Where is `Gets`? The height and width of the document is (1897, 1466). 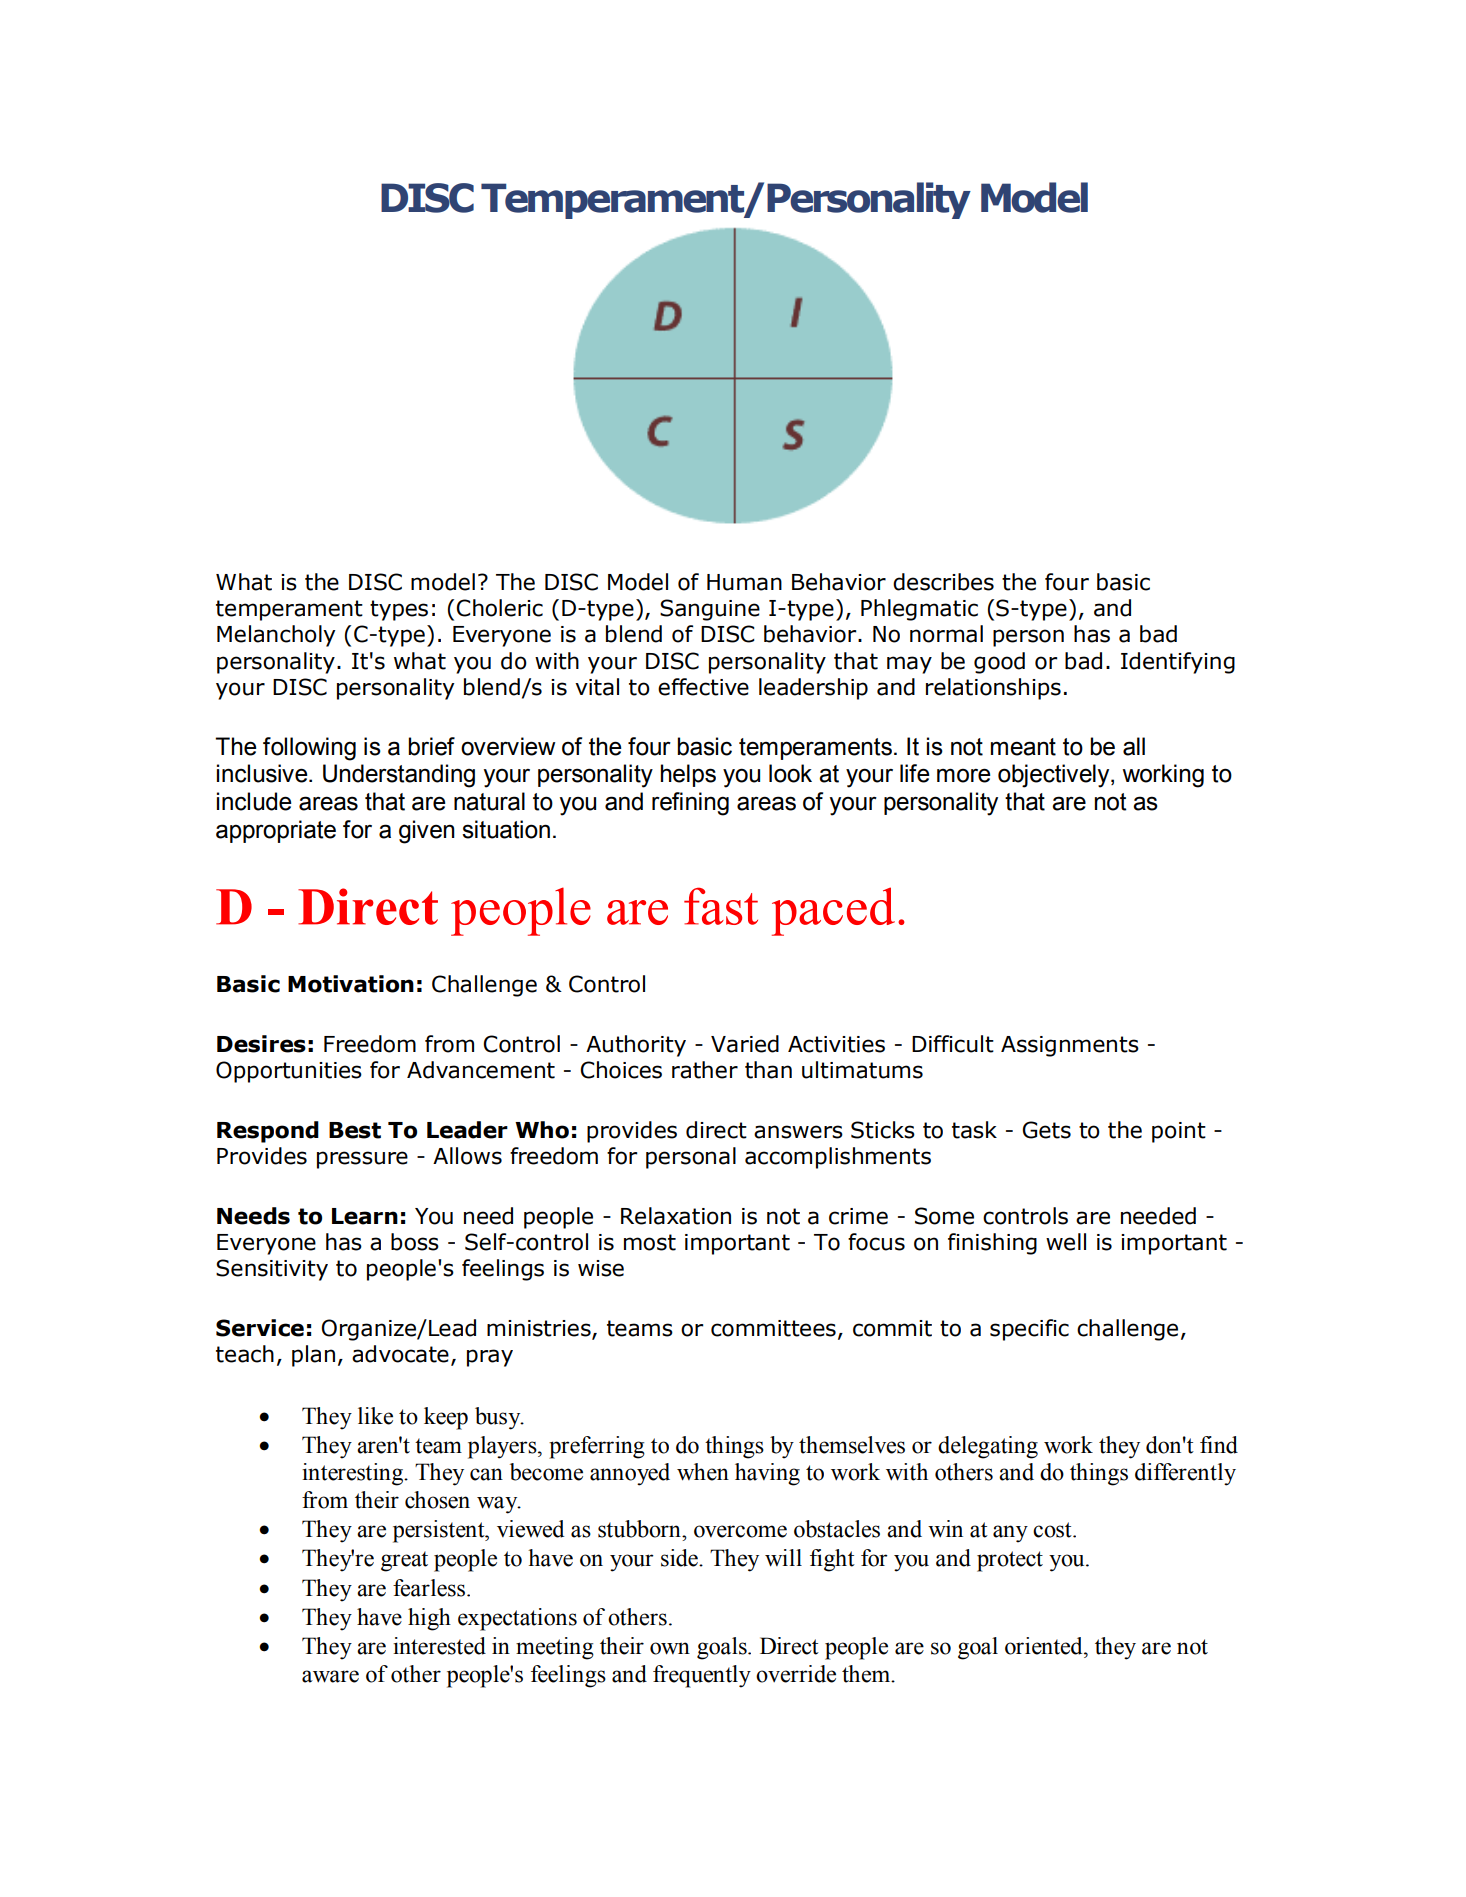
Gets is located at coordinates (1046, 1130).
